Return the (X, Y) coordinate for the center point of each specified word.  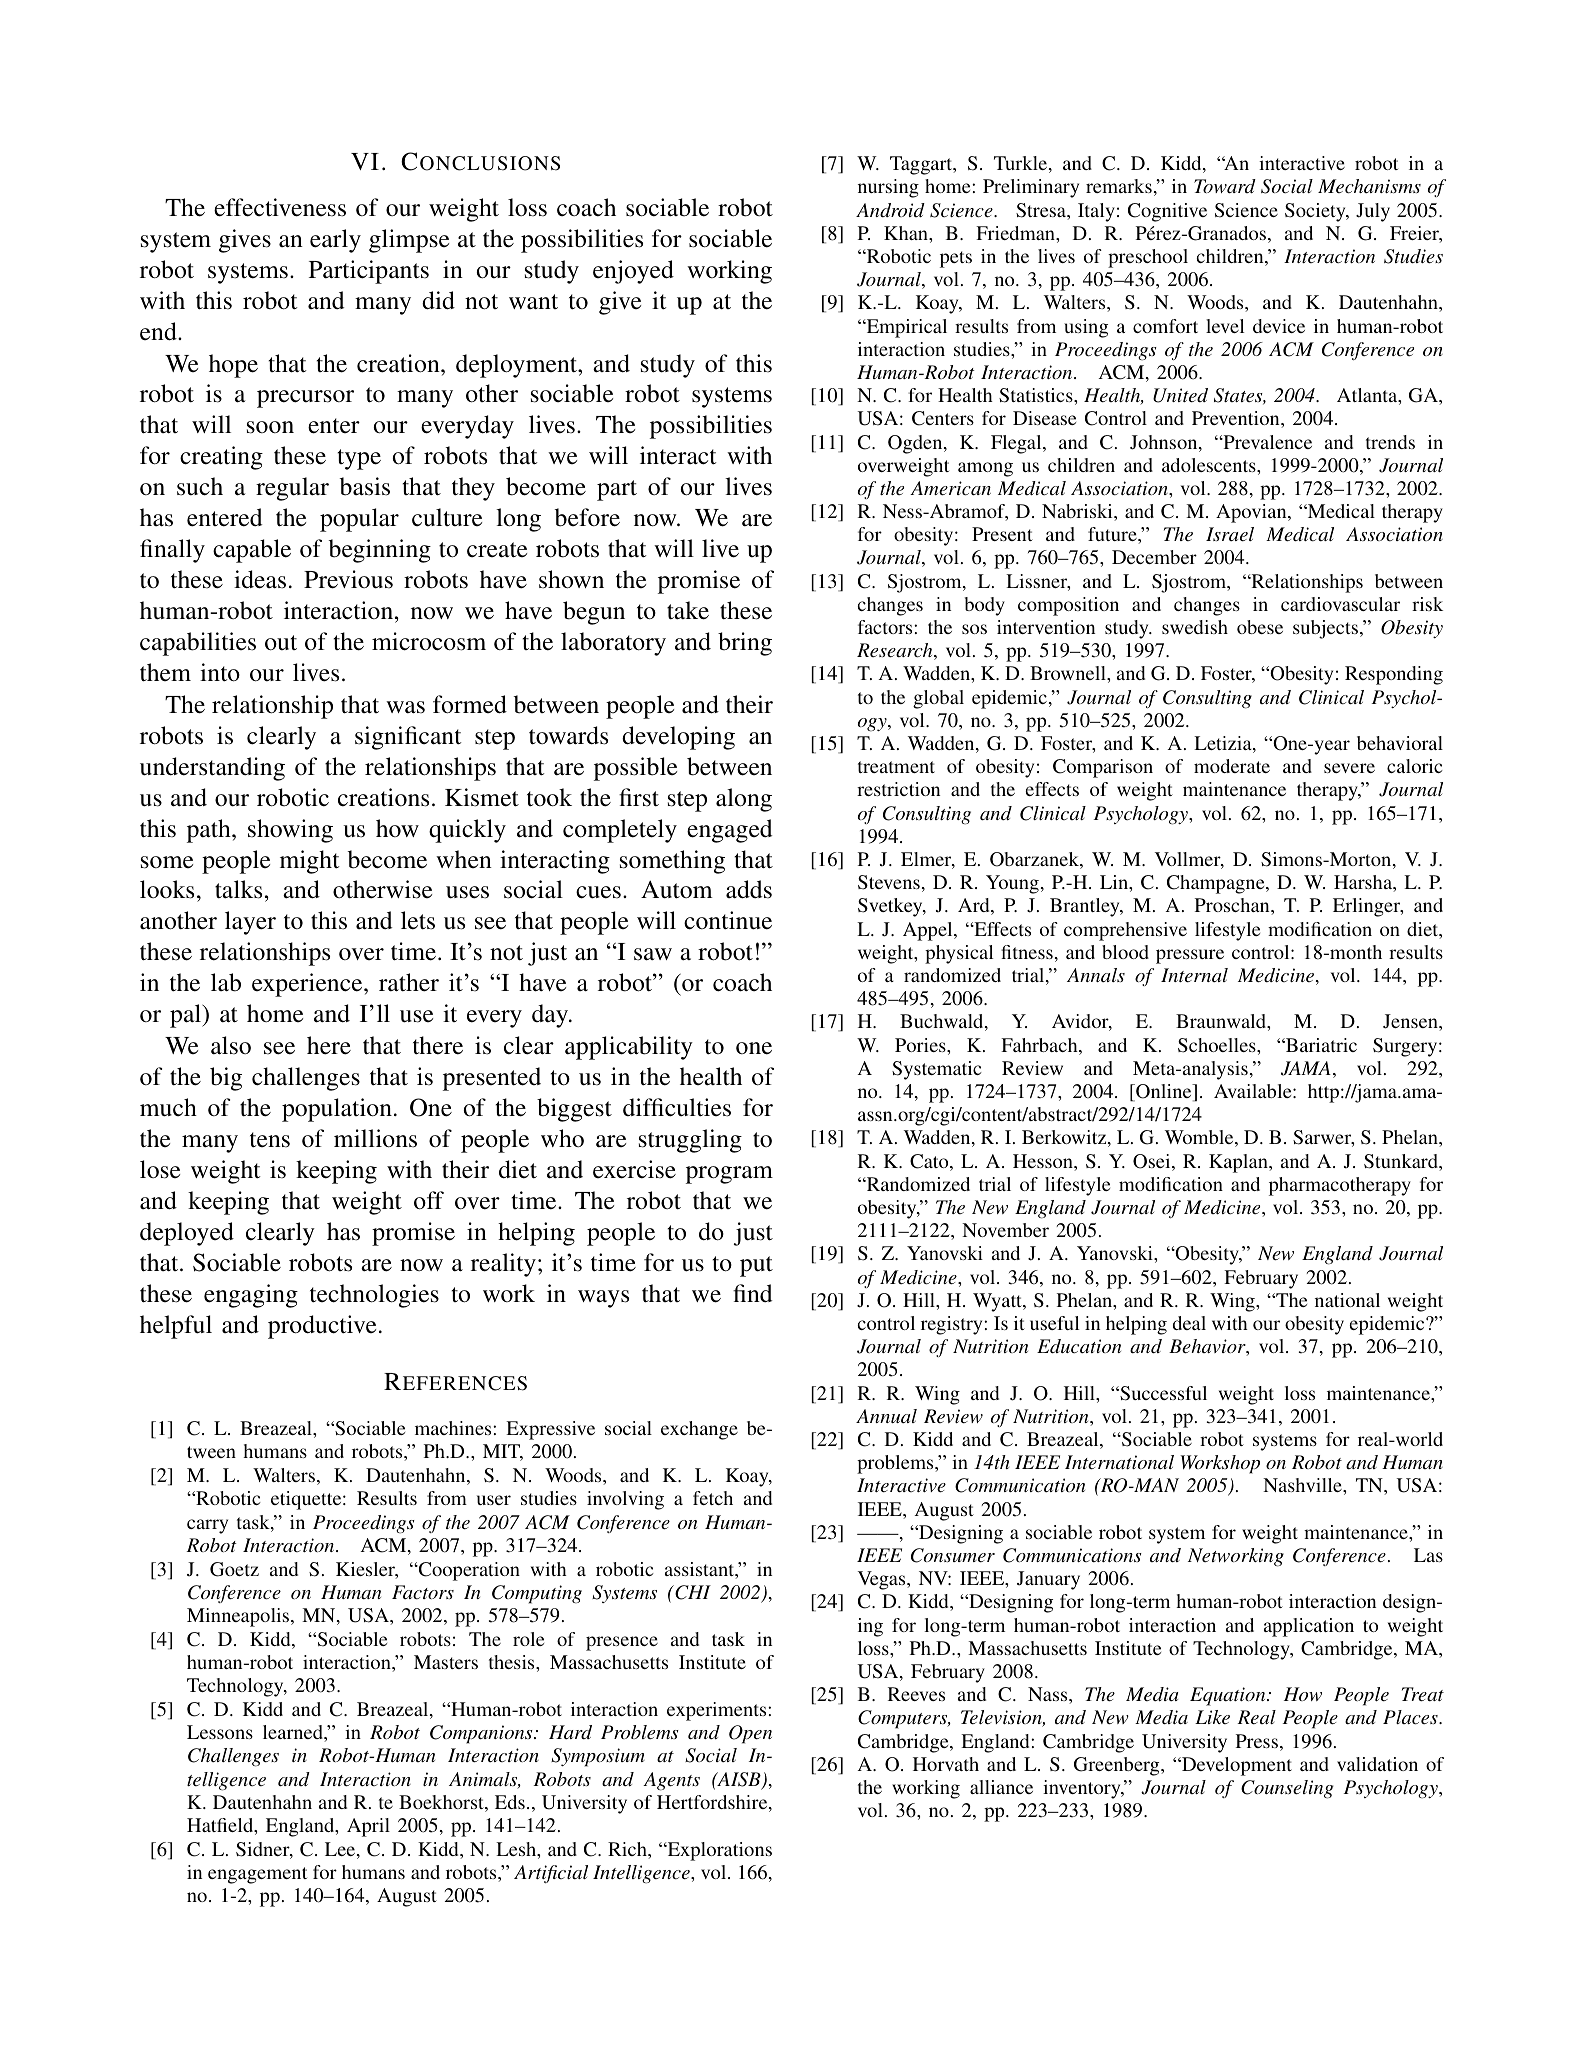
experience (308, 985)
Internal (1194, 975)
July (1373, 212)
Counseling (1287, 1789)
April (368, 1827)
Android (890, 210)
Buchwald (943, 1022)
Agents (671, 1781)
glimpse (409, 241)
